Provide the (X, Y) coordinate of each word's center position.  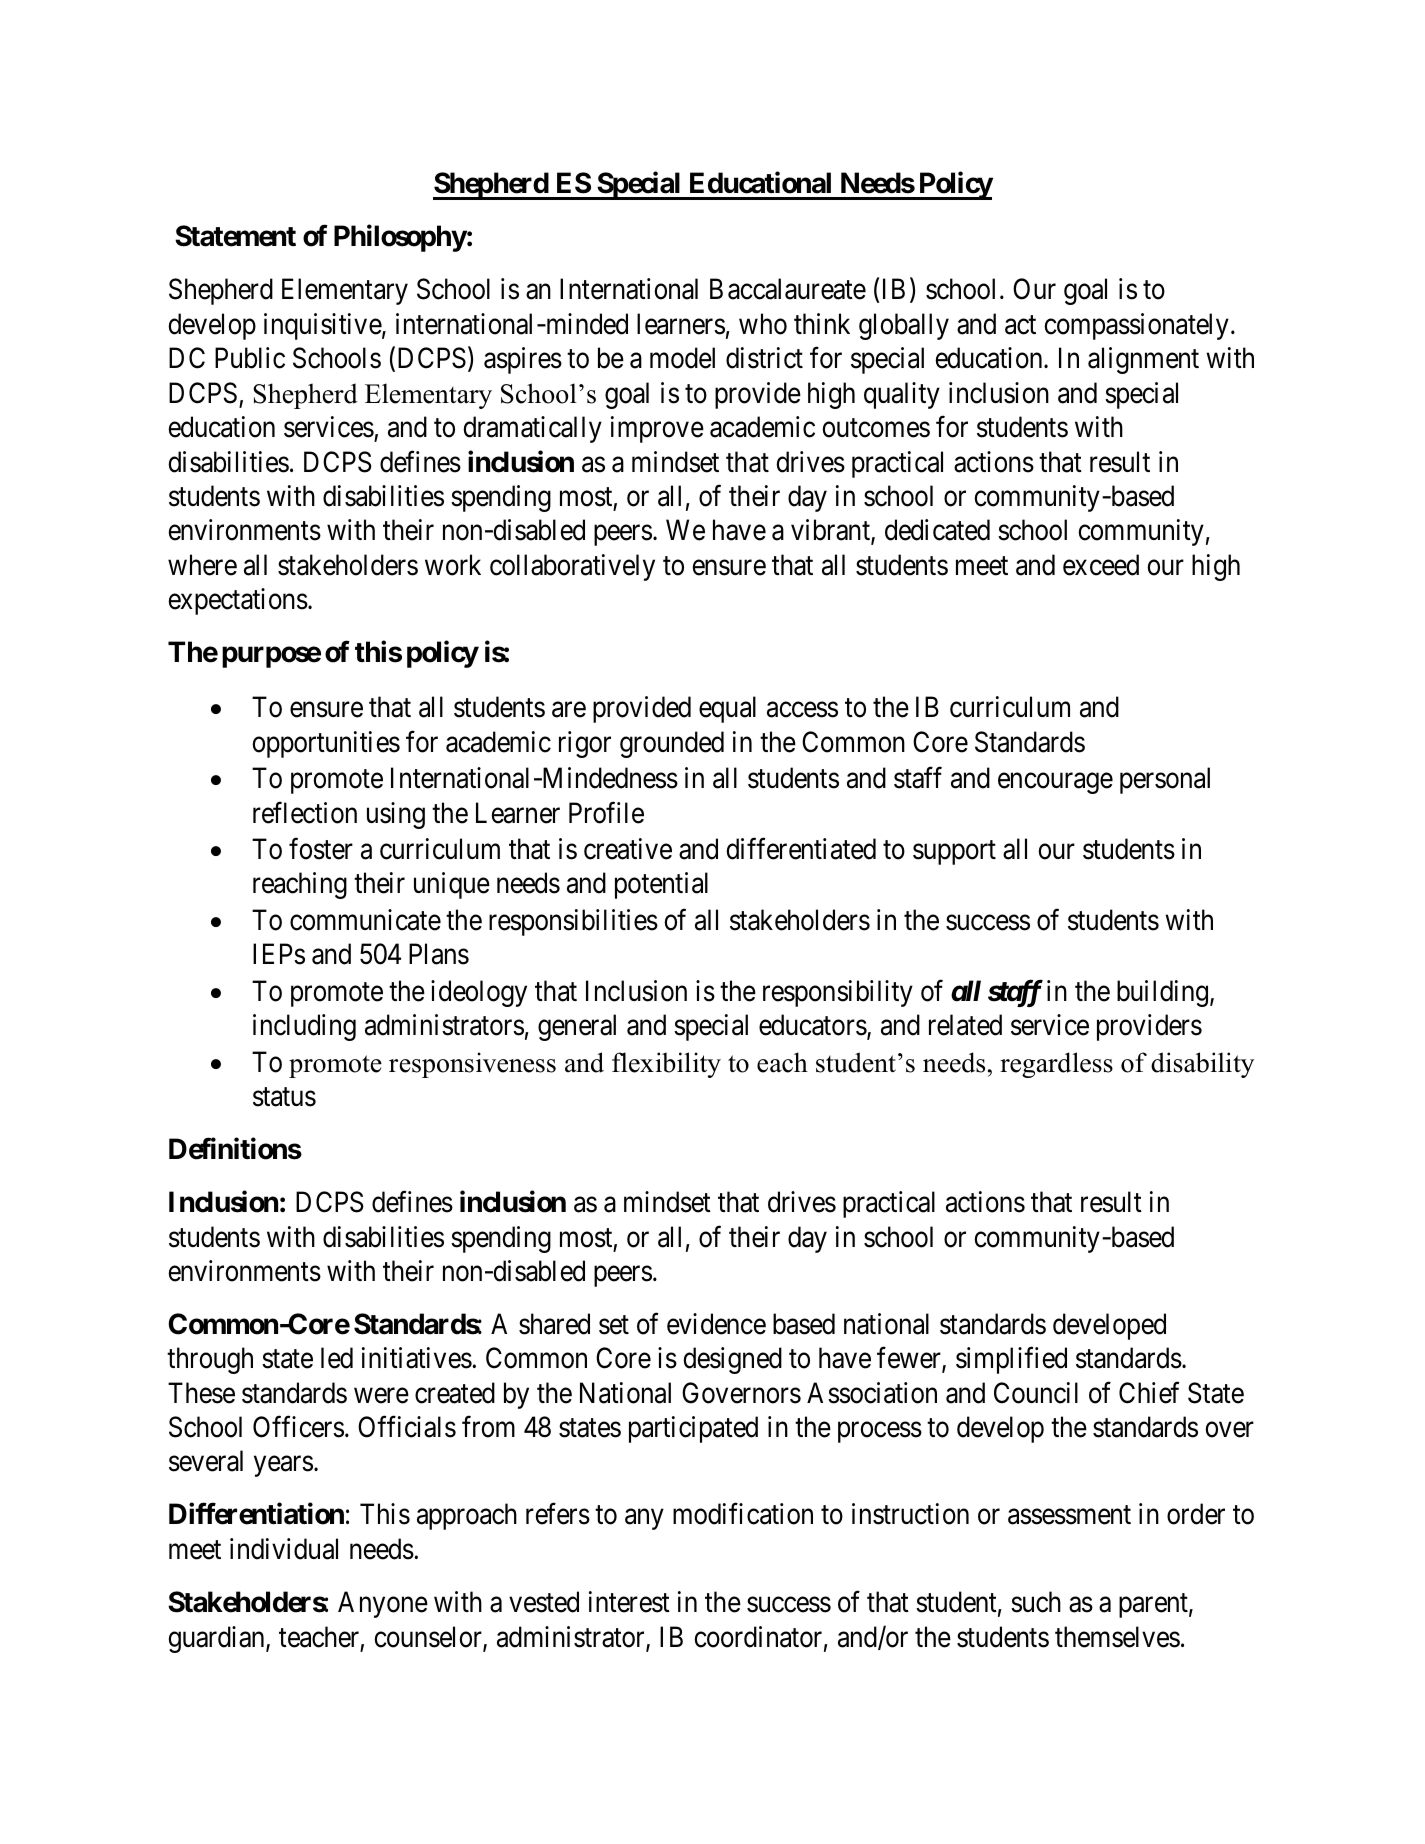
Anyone (383, 1604)
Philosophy (400, 238)
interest (629, 1602)
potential (661, 885)
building (1164, 993)
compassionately (1136, 326)
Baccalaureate (788, 289)
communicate (365, 920)
